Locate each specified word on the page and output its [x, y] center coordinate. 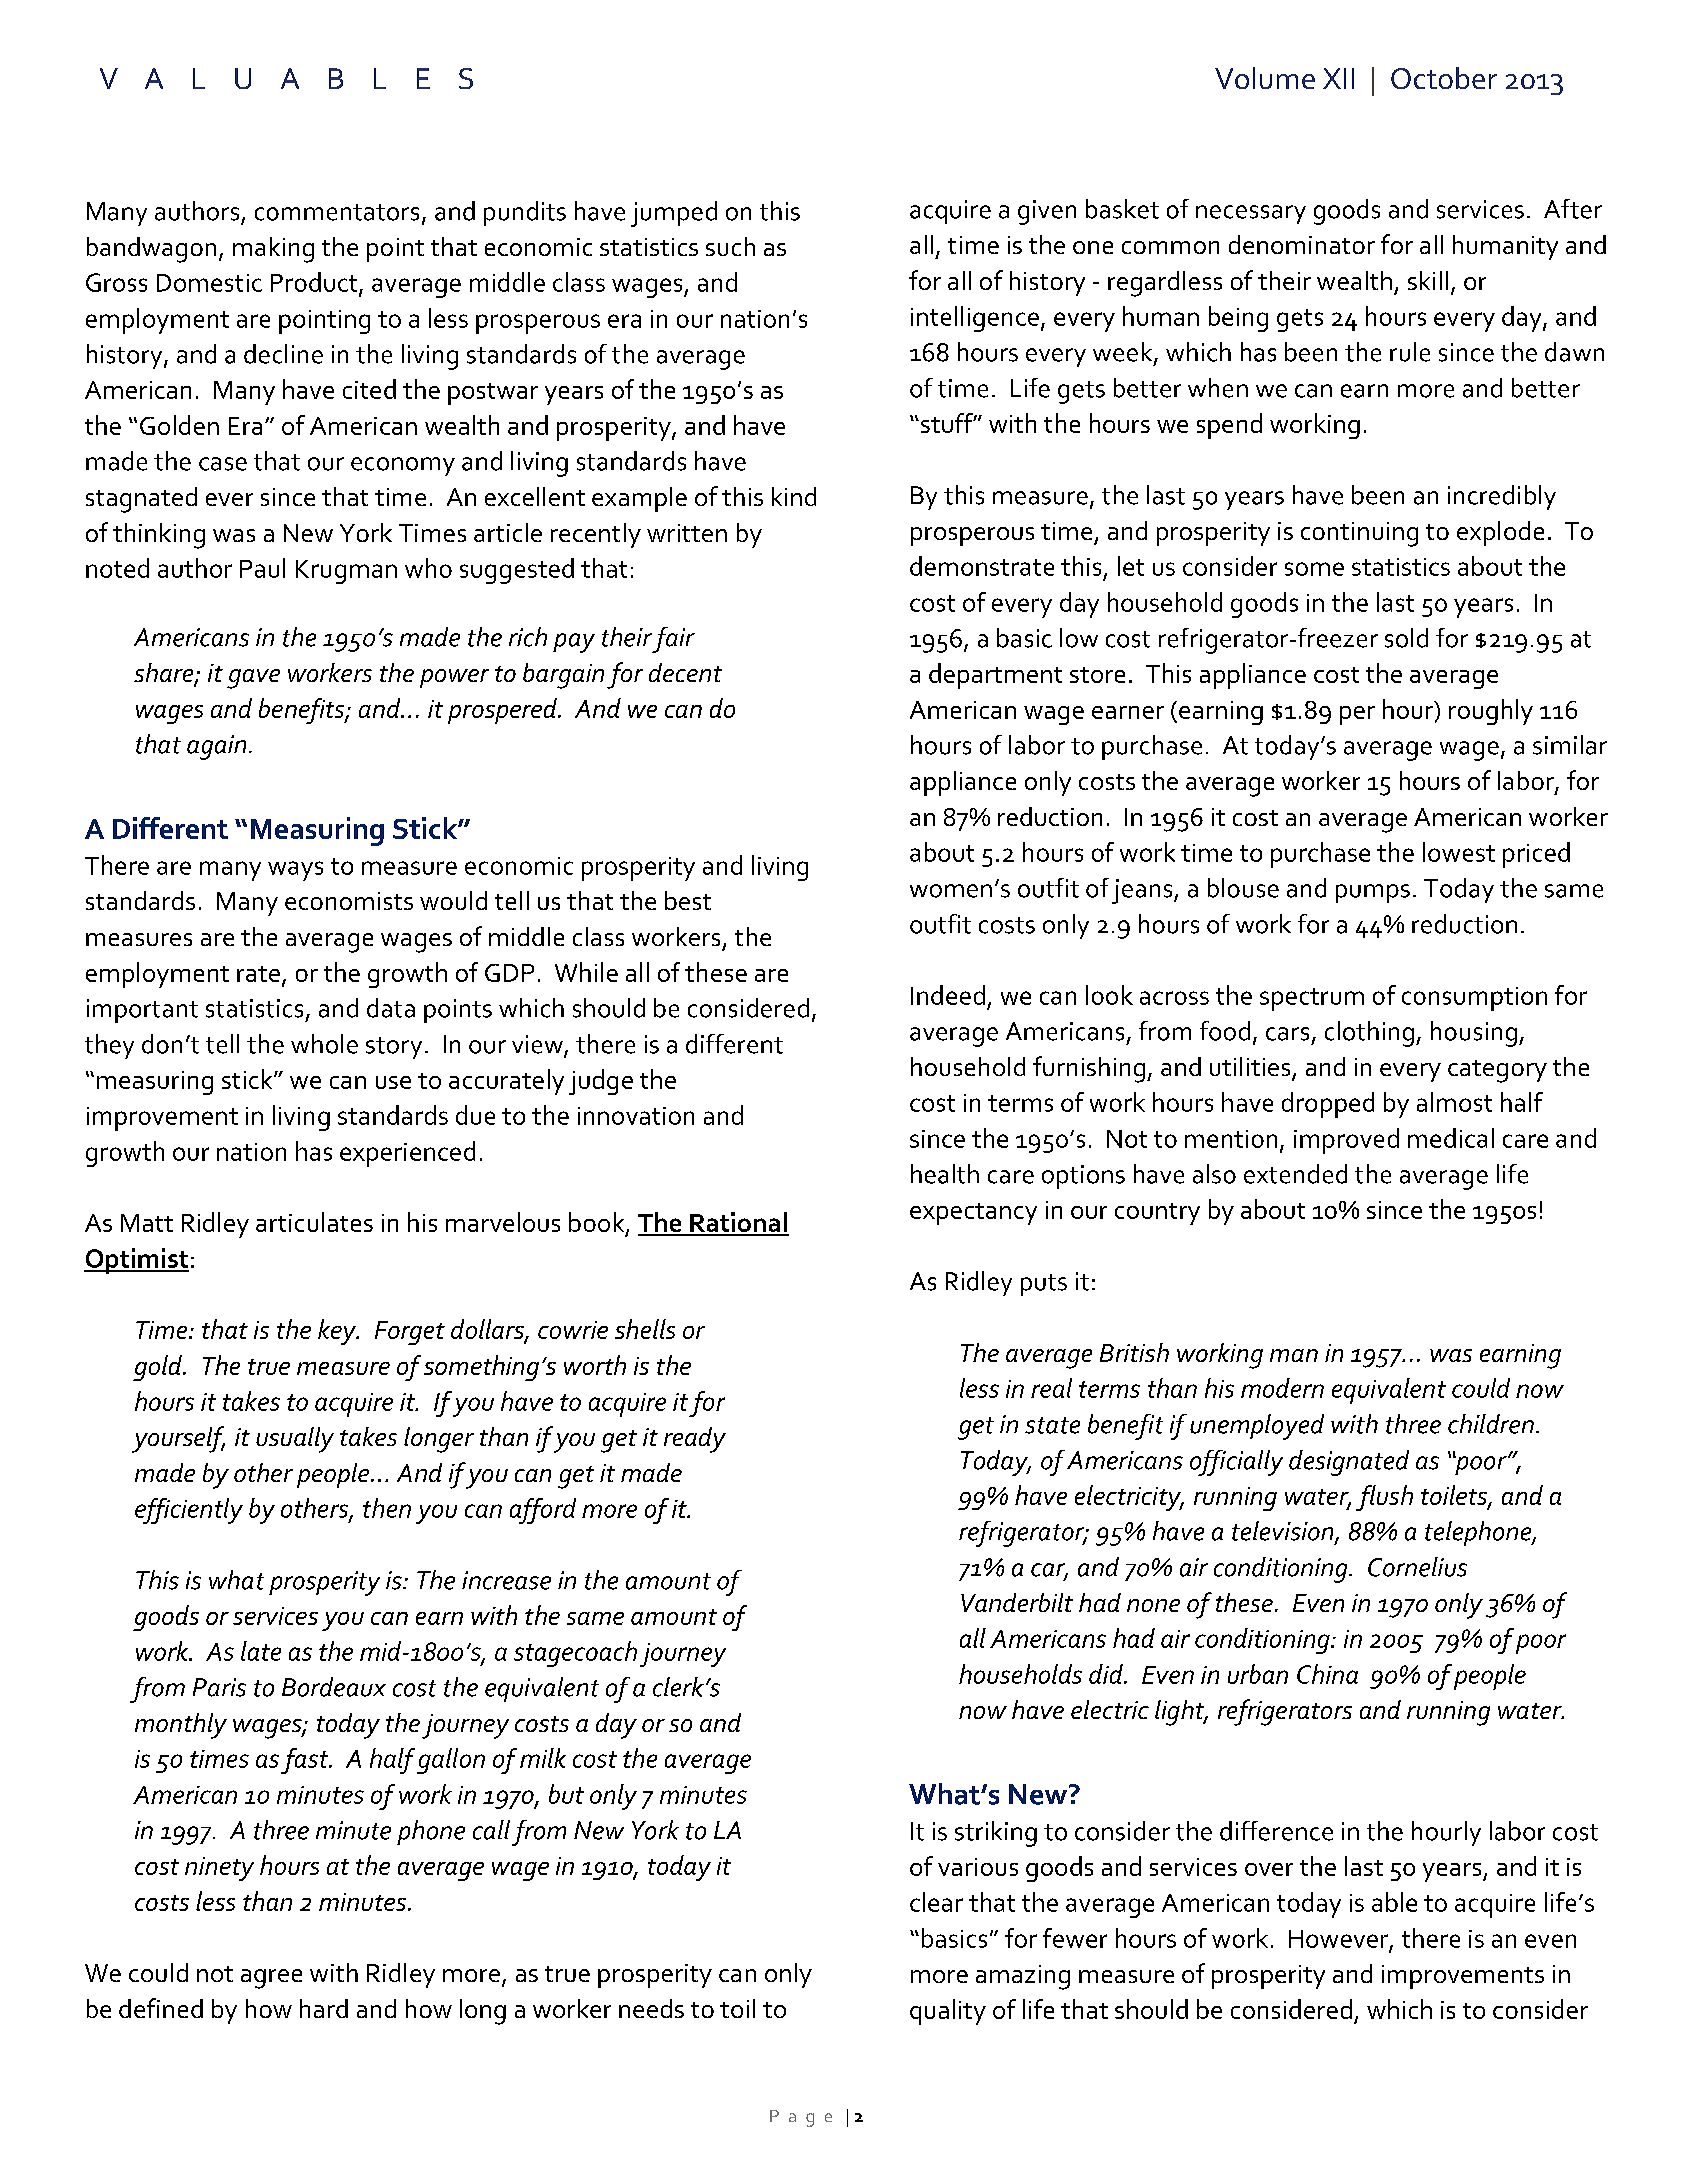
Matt [147, 1223]
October [1444, 78]
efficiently [189, 1511]
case [223, 464]
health [945, 1174]
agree [271, 1979]
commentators [337, 212]
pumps [1373, 893]
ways [295, 871]
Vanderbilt [1017, 1602]
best [688, 900]
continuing [1359, 534]
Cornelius [1417, 1567]
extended [1295, 1174]
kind [794, 496]
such [730, 246]
